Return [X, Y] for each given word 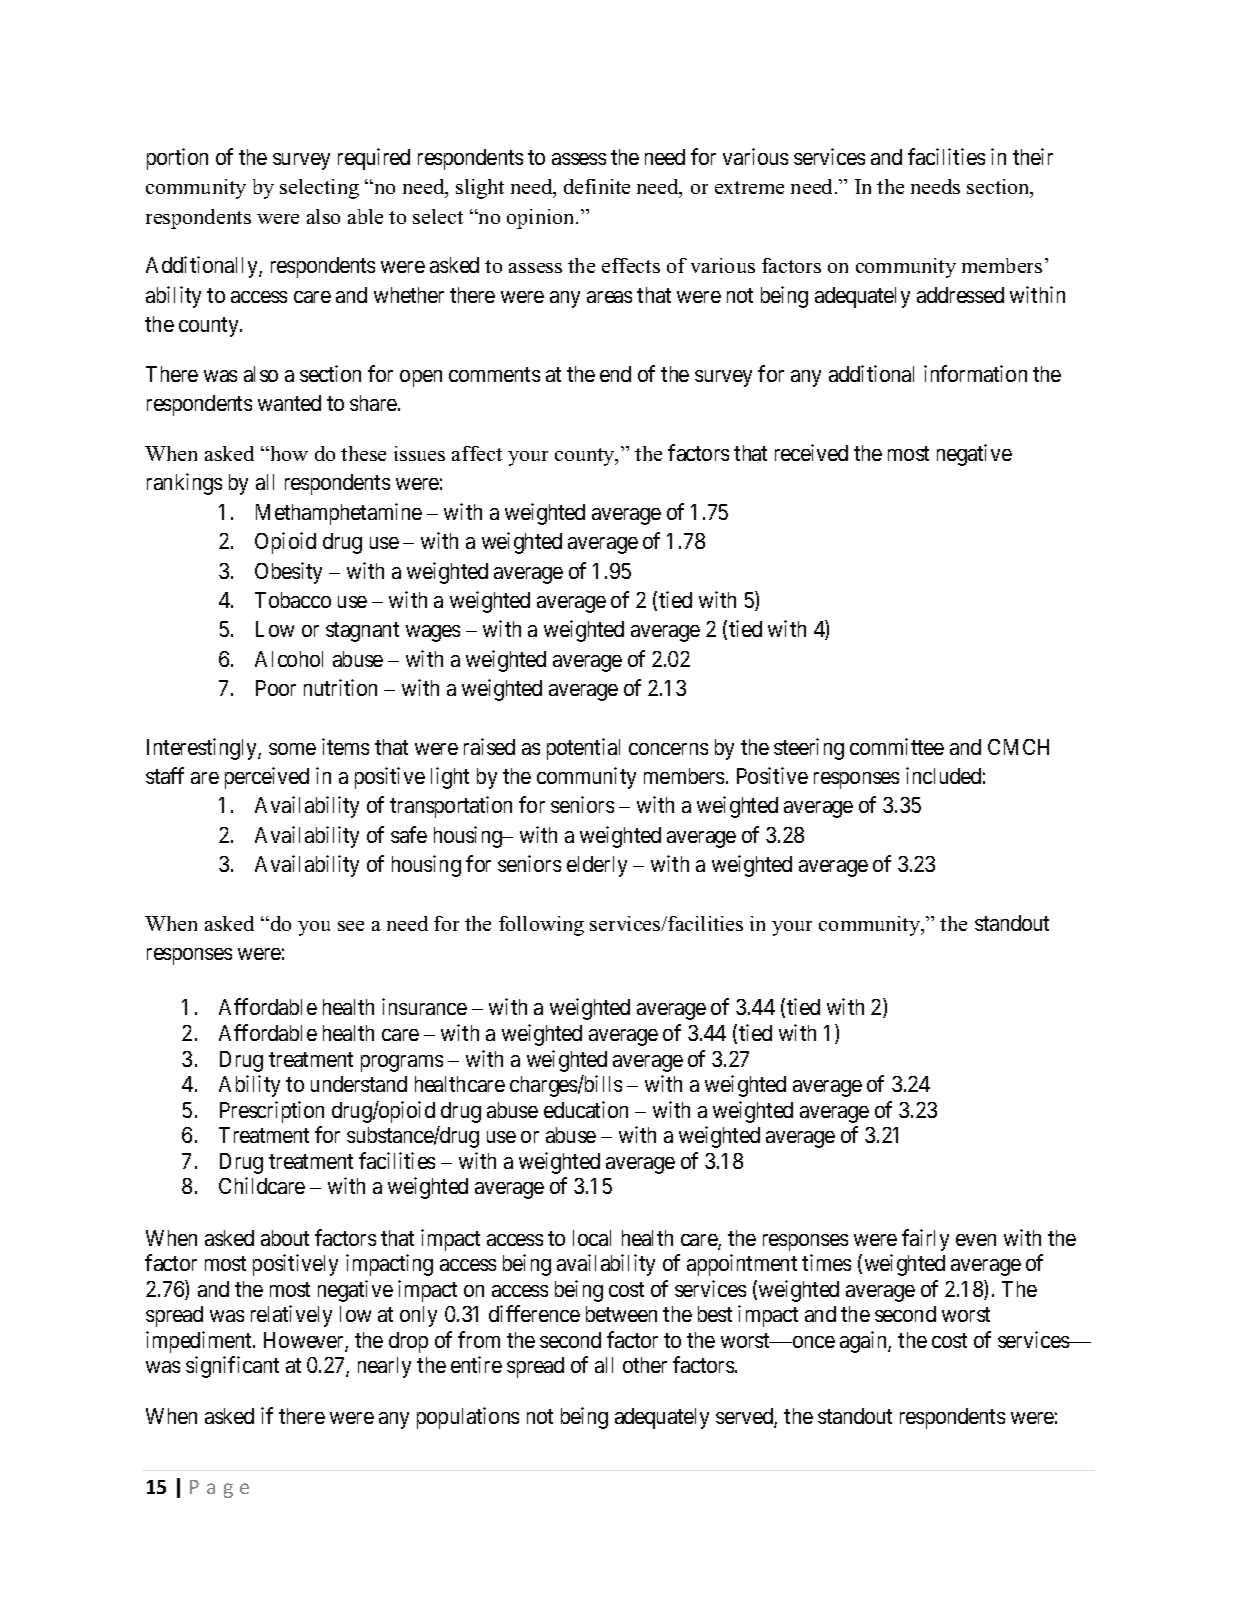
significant [232, 1367]
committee [897, 746]
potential [583, 749]
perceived [267, 778]
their [1033, 156]
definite [597, 186]
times [826, 1262]
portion [177, 159]
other [645, 1365]
